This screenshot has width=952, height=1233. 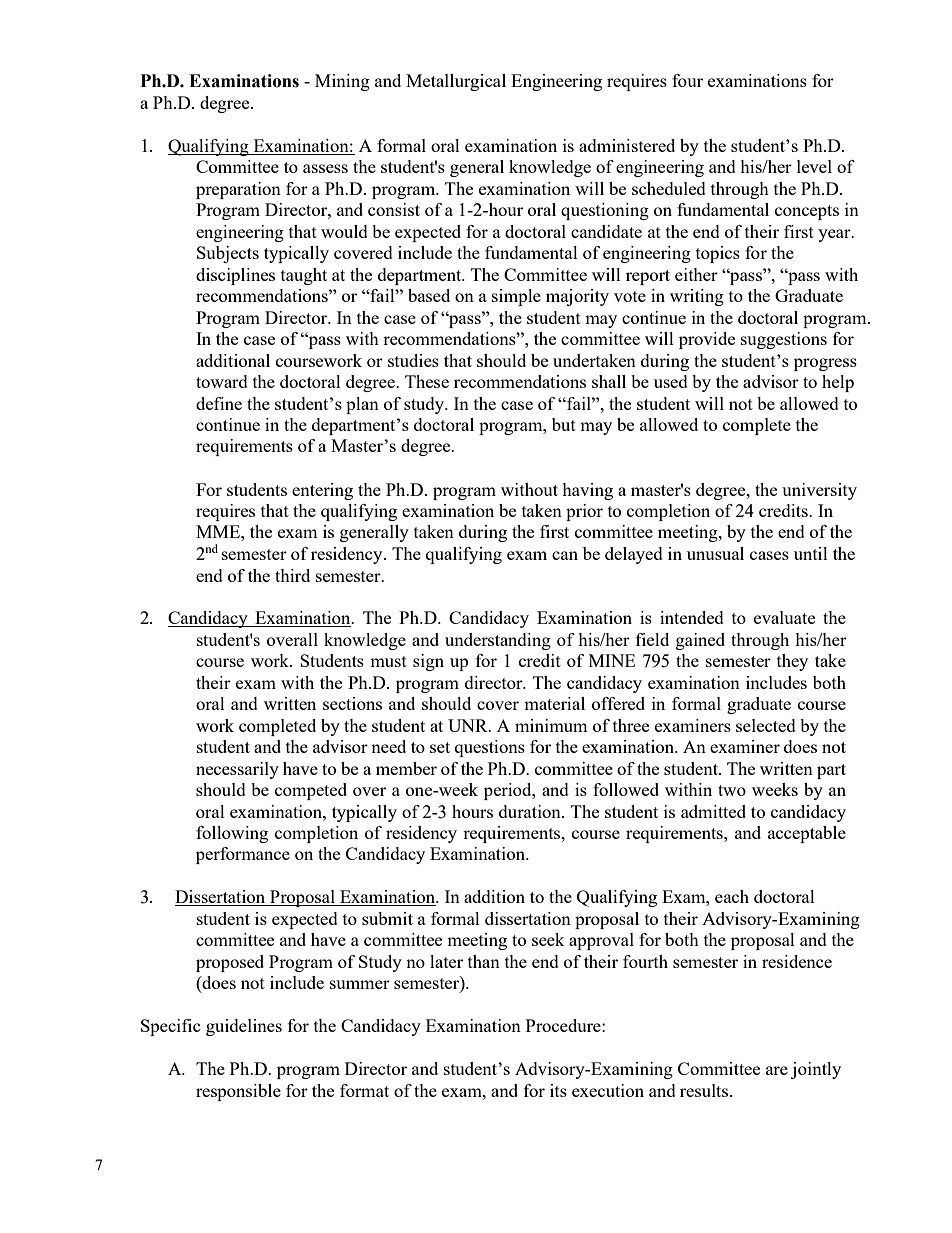 What do you see at coordinates (814, 166) in the screenshot?
I see `level` at bounding box center [814, 166].
